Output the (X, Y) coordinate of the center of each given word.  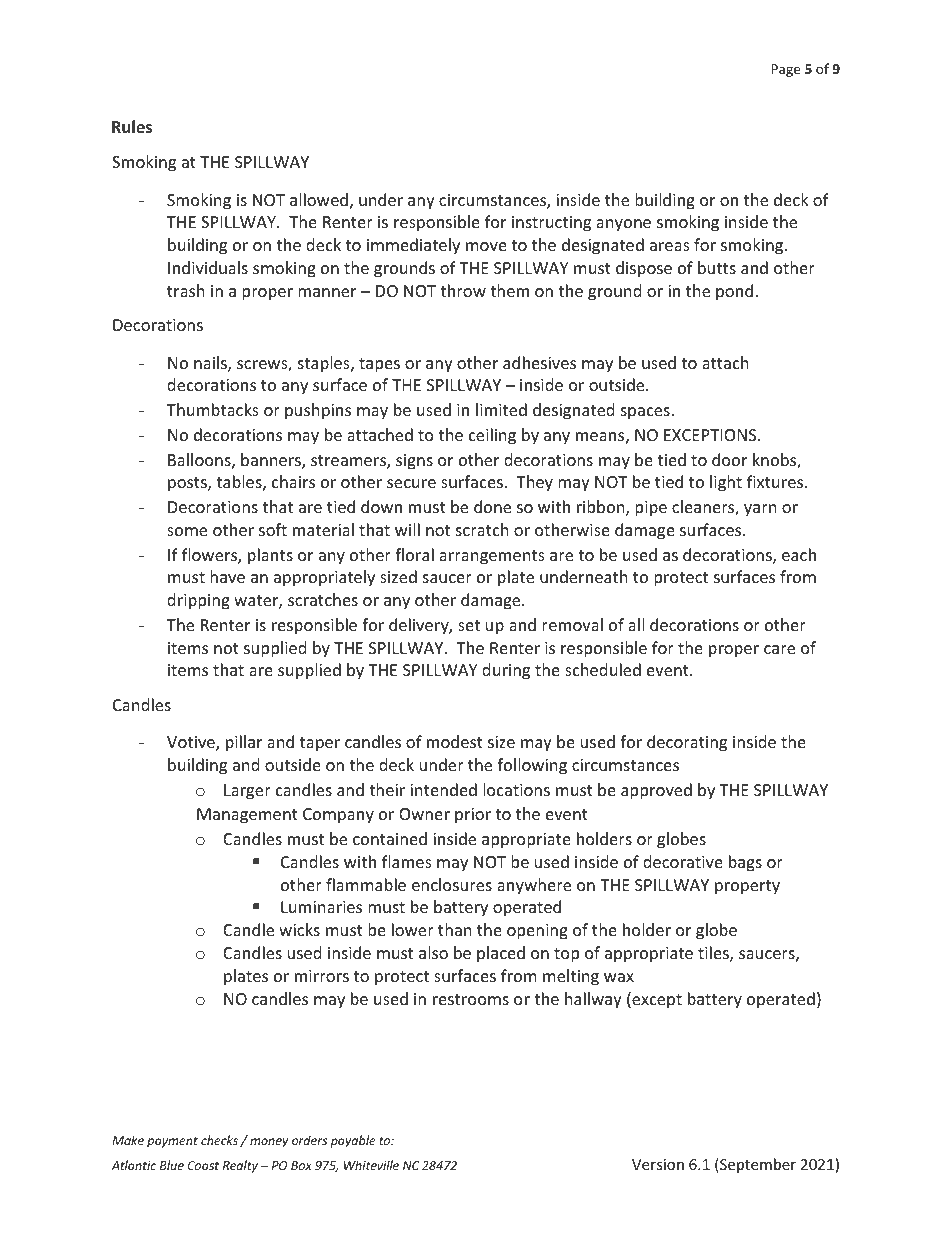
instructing (551, 224)
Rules (132, 127)
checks (221, 1141)
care (779, 649)
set (469, 625)
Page (785, 70)
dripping (198, 601)
